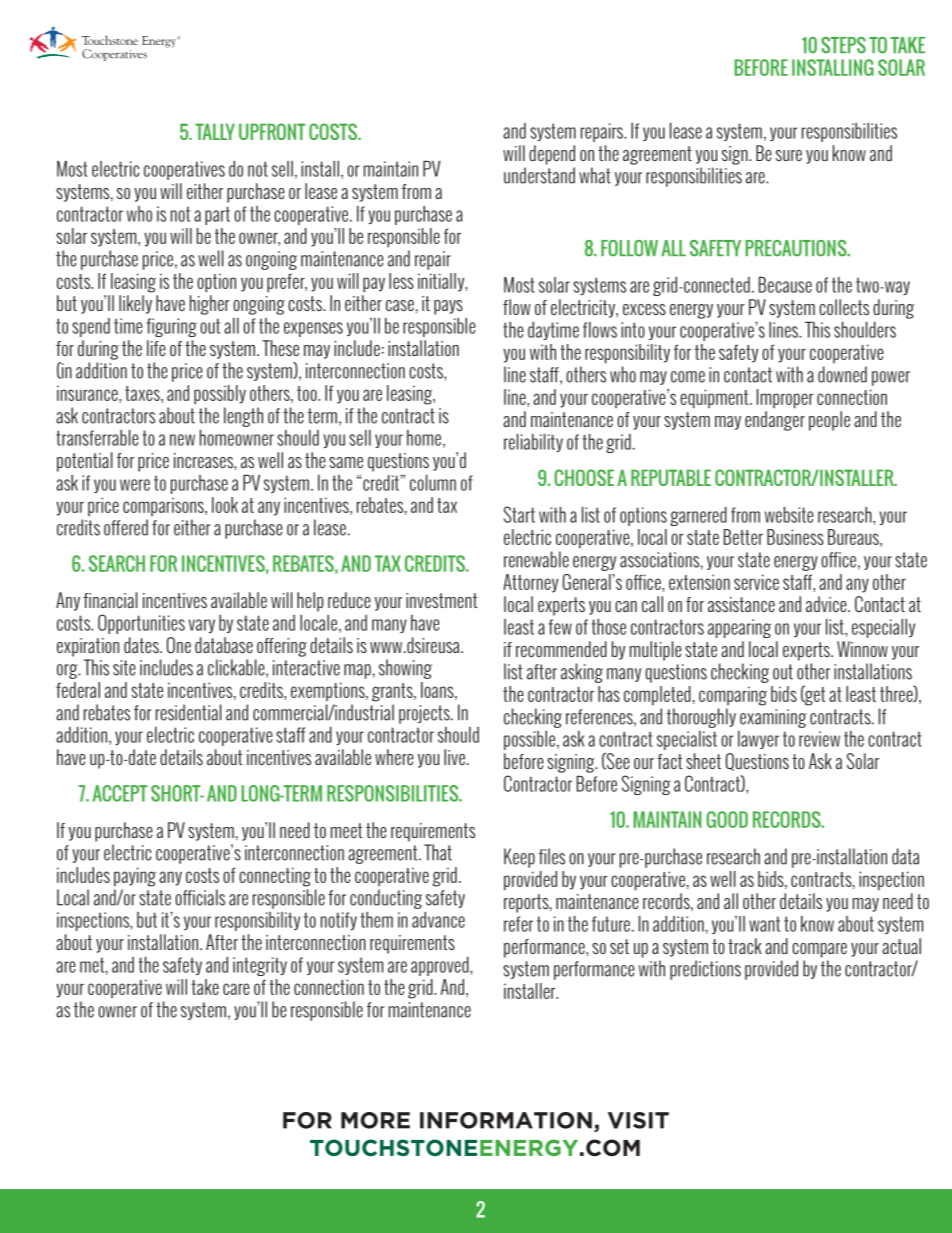  I want to click on pays, so click(448, 307).
